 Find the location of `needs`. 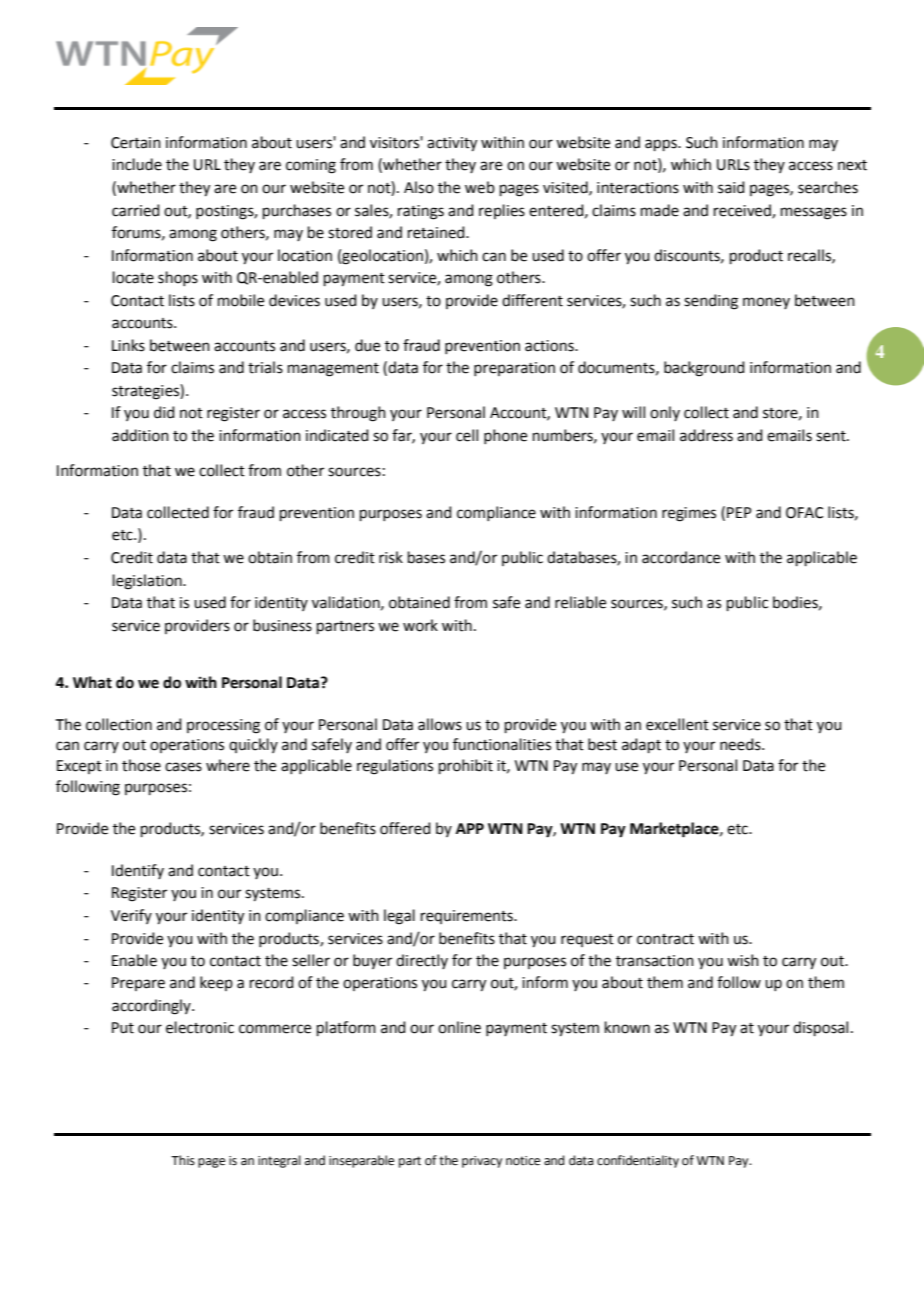

needs is located at coordinates (741, 744).
